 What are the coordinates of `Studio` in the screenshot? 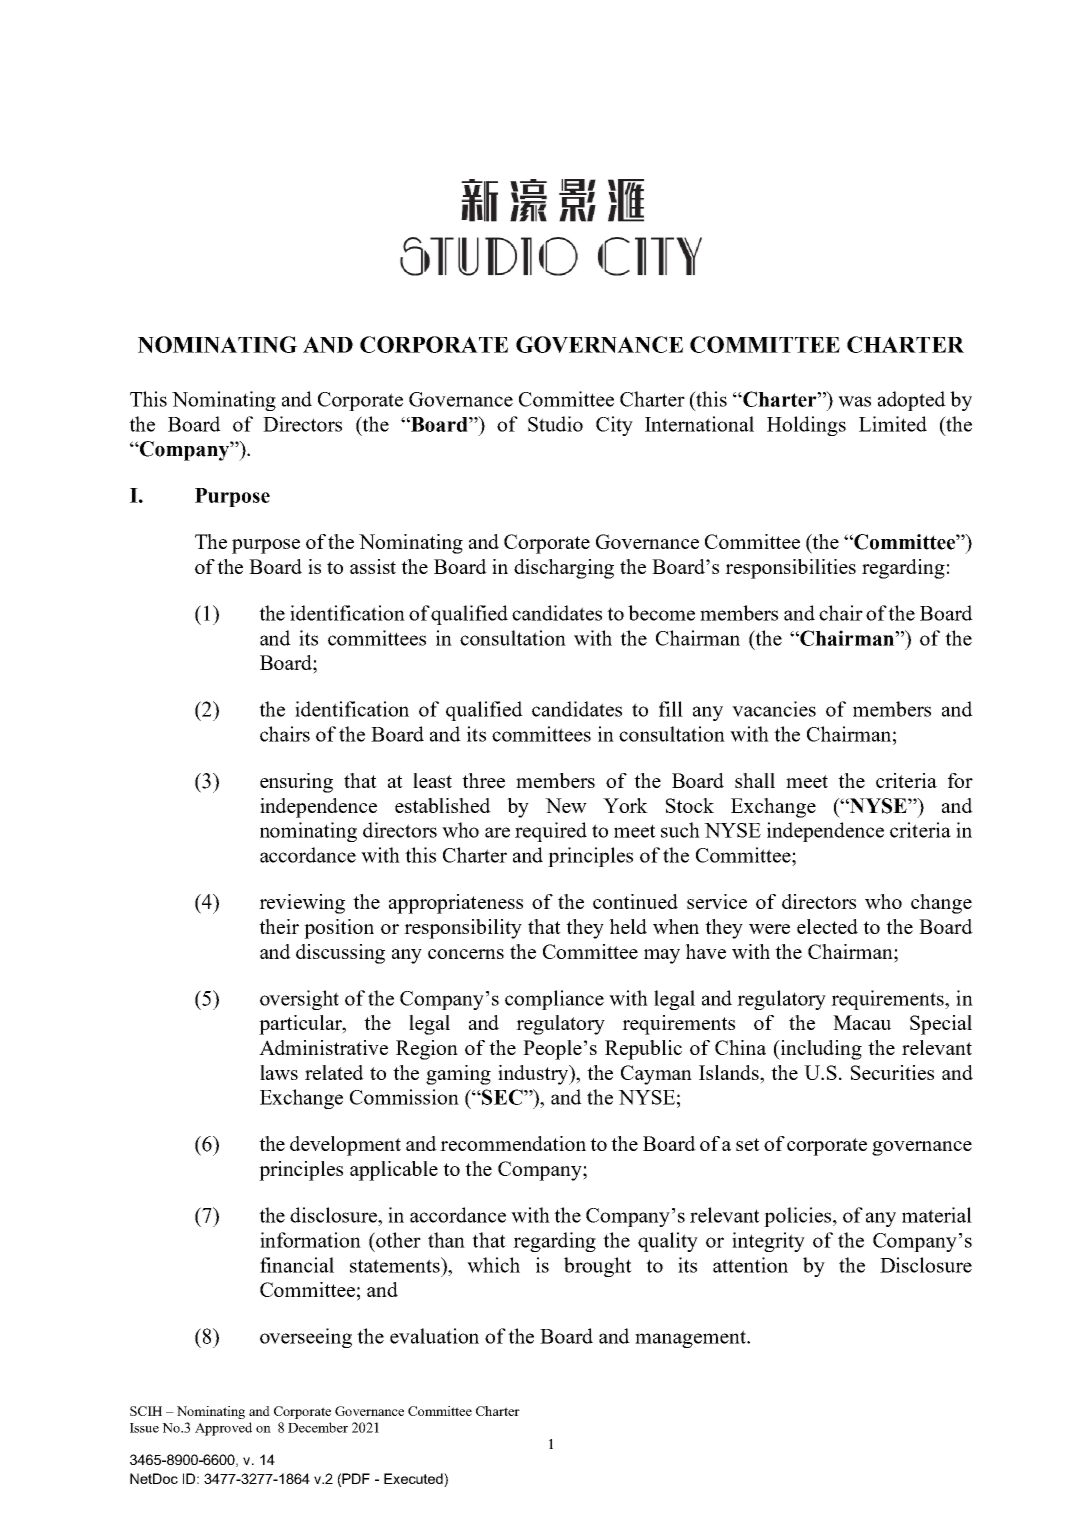 It's located at (555, 424).
